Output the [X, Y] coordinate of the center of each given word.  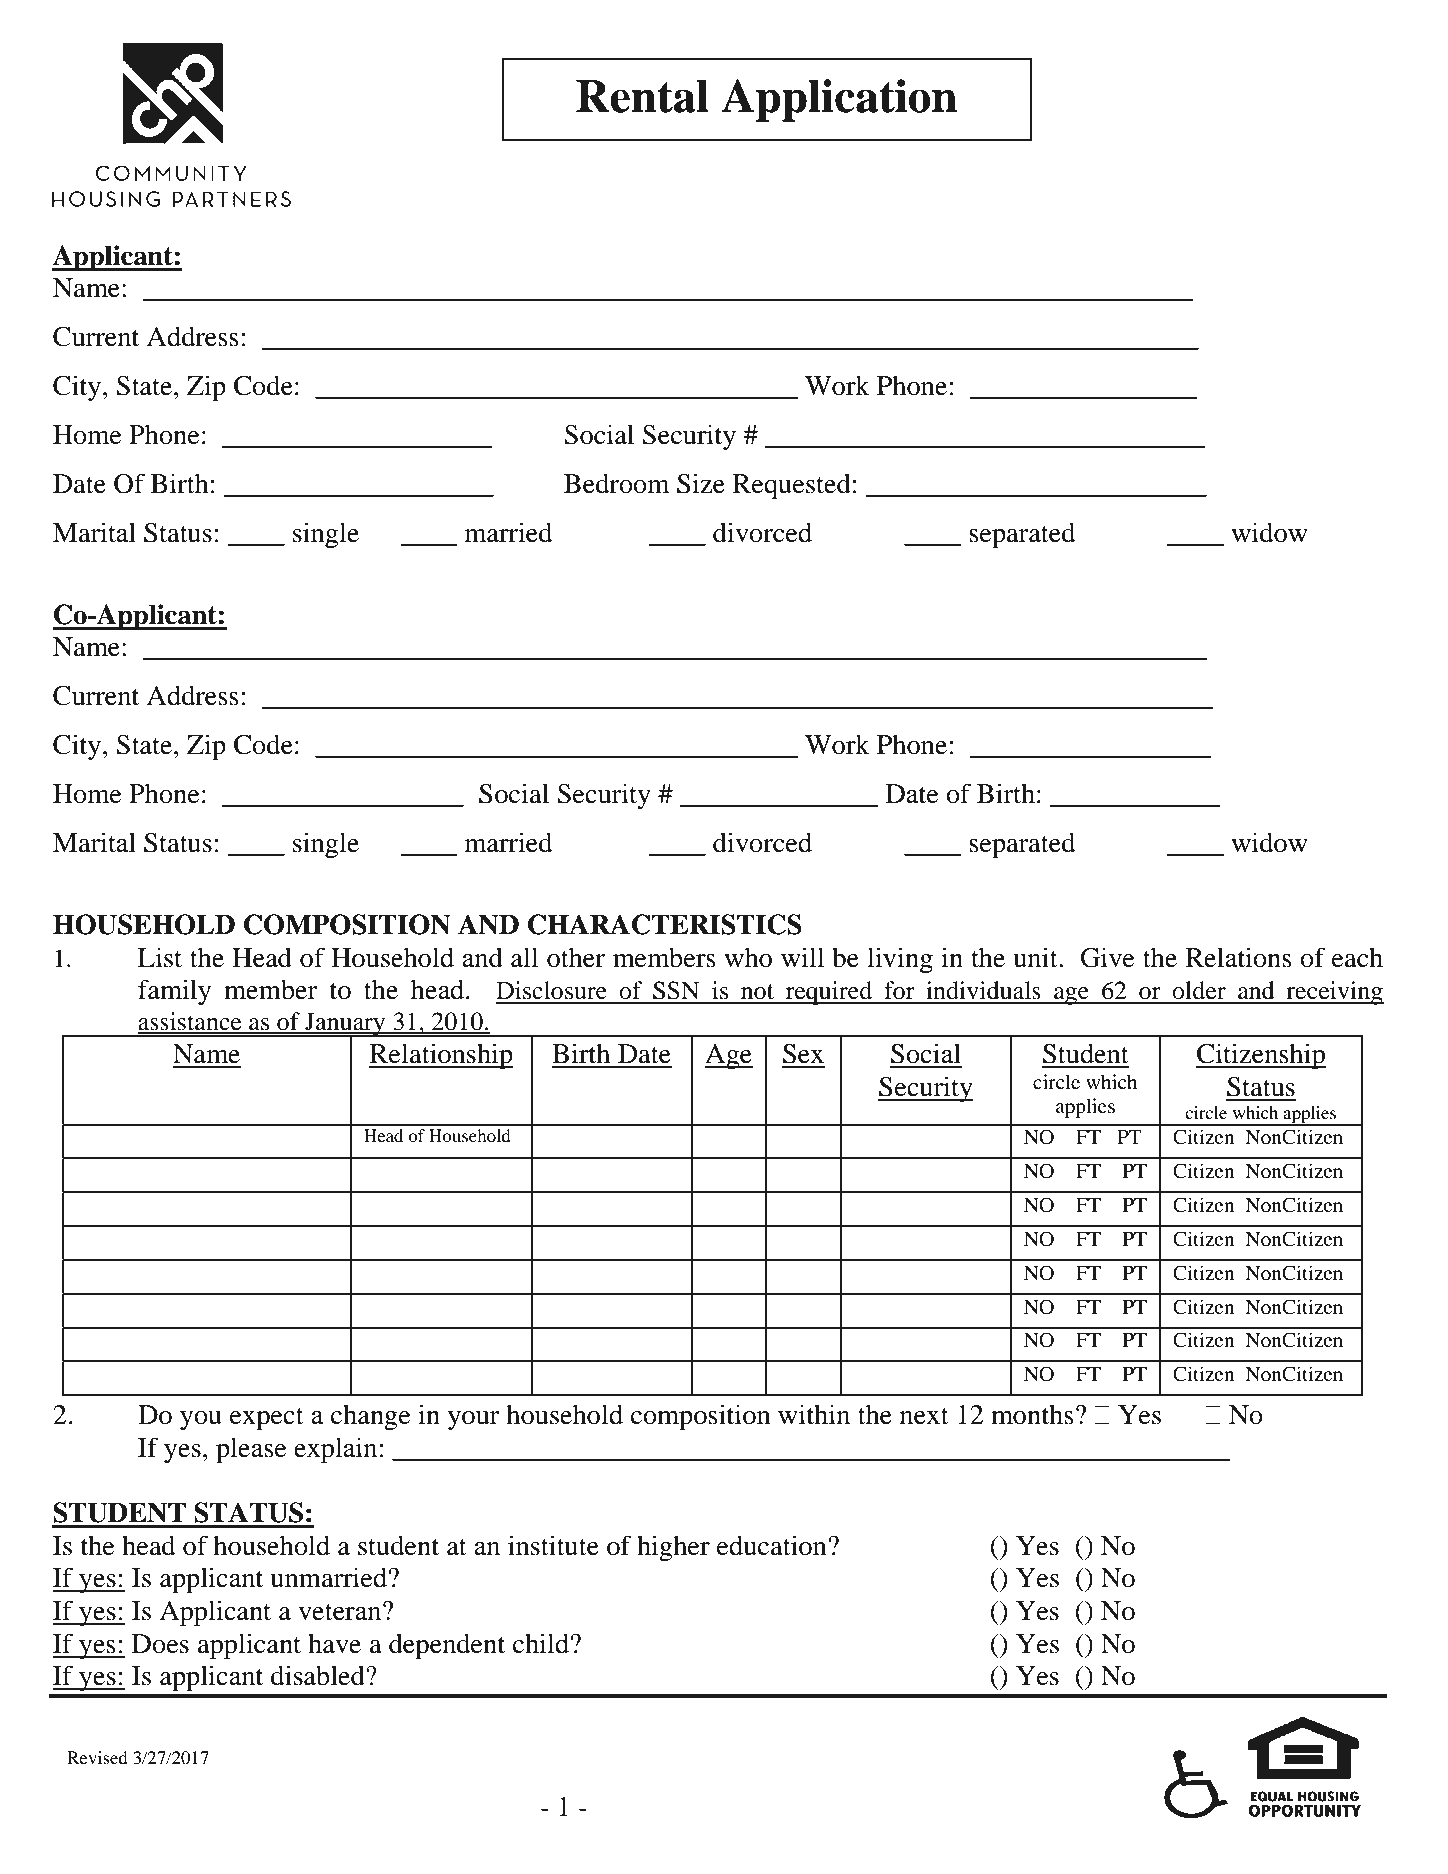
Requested [792, 486]
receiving [1334, 993]
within [814, 1414]
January [345, 1025]
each [1357, 958]
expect [267, 1419]
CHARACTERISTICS [665, 924]
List [160, 957]
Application [839, 100]
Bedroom [616, 483]
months [1032, 1415]
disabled [319, 1675]
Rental [642, 96]
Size [701, 483]
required [829, 993]
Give [1107, 957]
